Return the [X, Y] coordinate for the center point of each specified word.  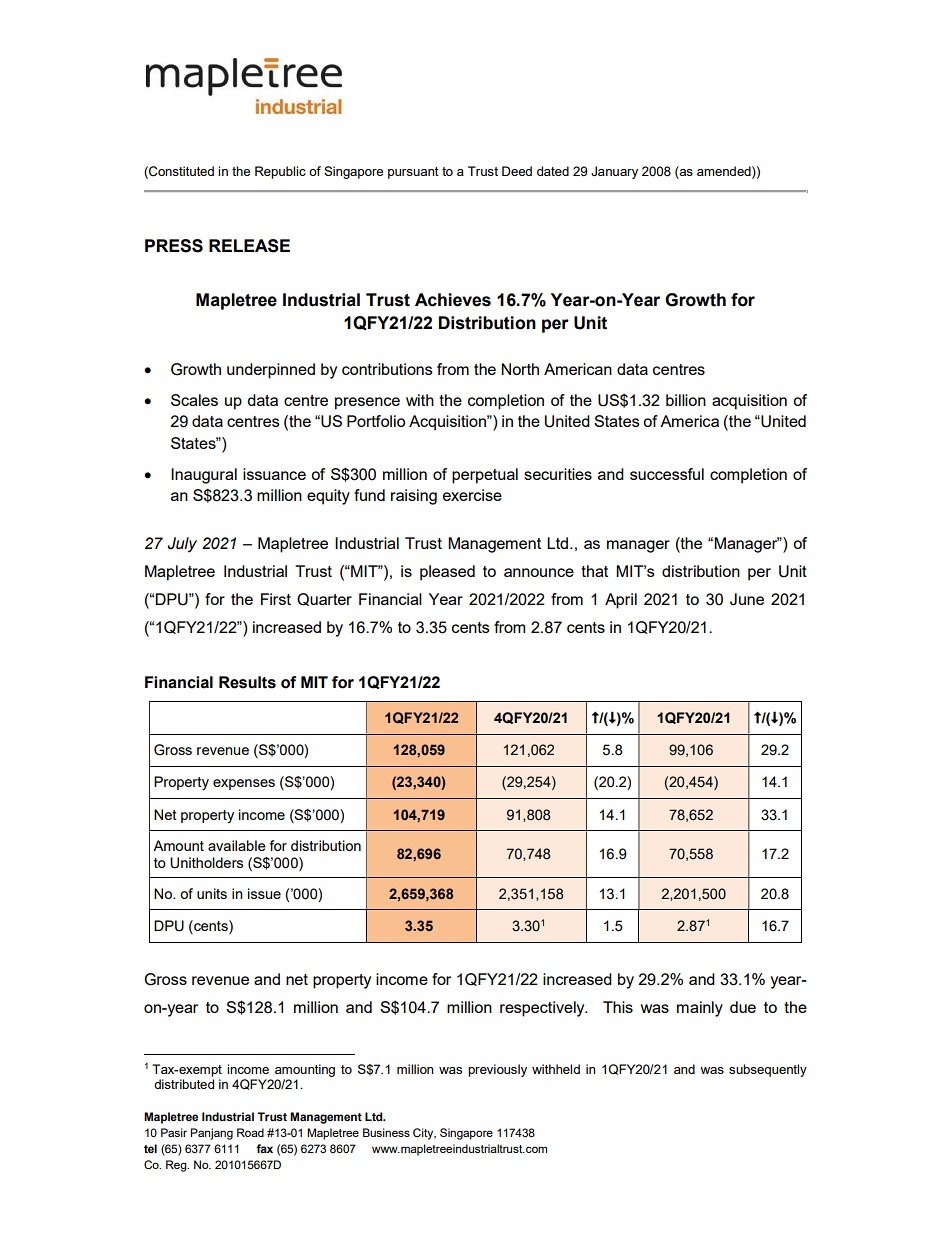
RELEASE [249, 246]
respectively [543, 1009]
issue [264, 893]
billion [686, 400]
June [747, 599]
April [621, 601]
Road [250, 1132]
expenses [244, 784]
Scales [194, 400]
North [520, 369]
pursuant [413, 173]
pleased [447, 573]
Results [247, 682]
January [614, 172]
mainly [700, 1009]
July [182, 545]
